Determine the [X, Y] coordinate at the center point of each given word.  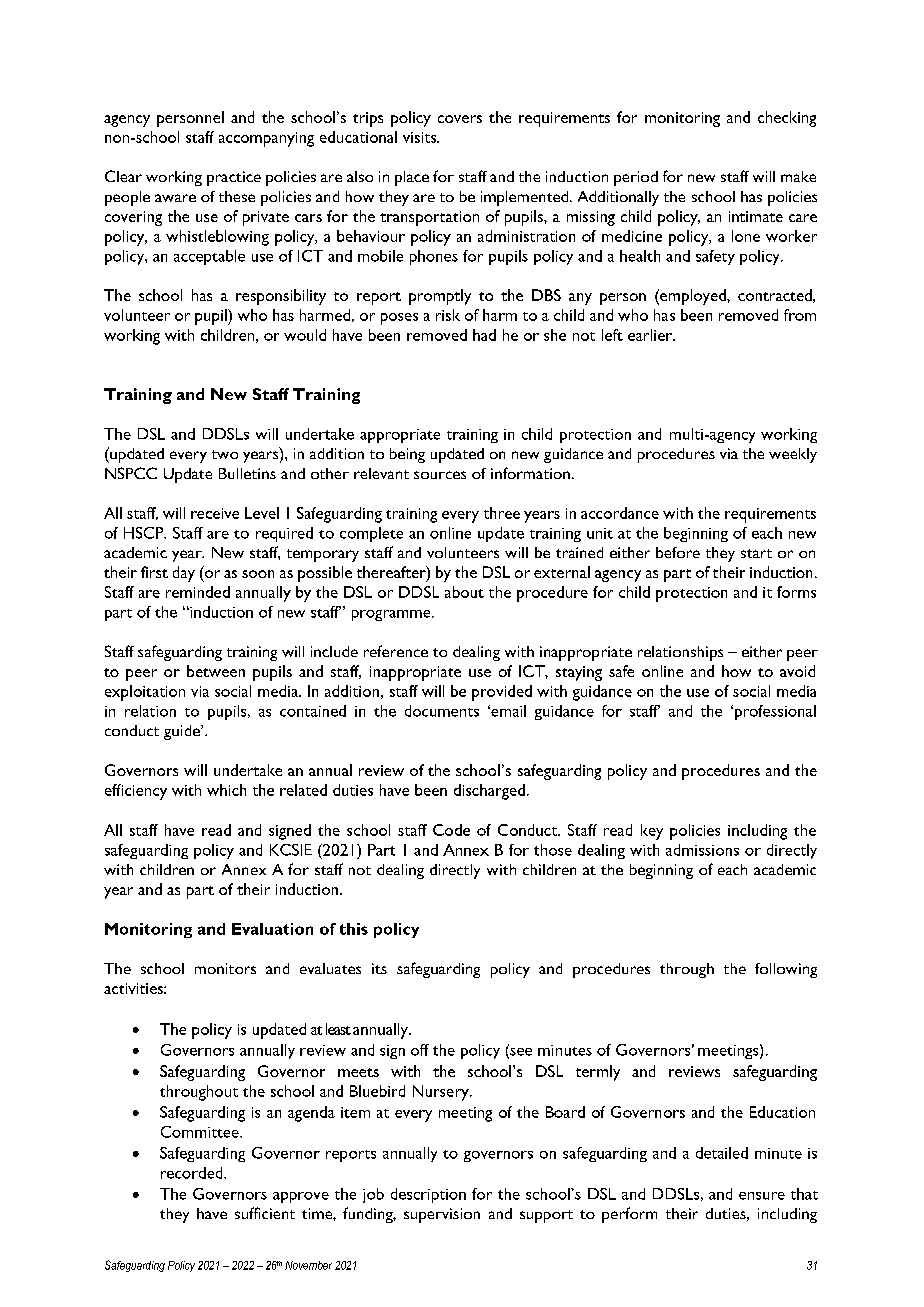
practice [234, 178]
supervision [442, 1215]
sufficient [265, 1213]
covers [460, 119]
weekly [793, 455]
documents [442, 711]
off [420, 1050]
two [225, 454]
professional [774, 712]
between [216, 671]
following [786, 970]
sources [440, 475]
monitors [225, 968]
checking [787, 119]
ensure [762, 1196]
